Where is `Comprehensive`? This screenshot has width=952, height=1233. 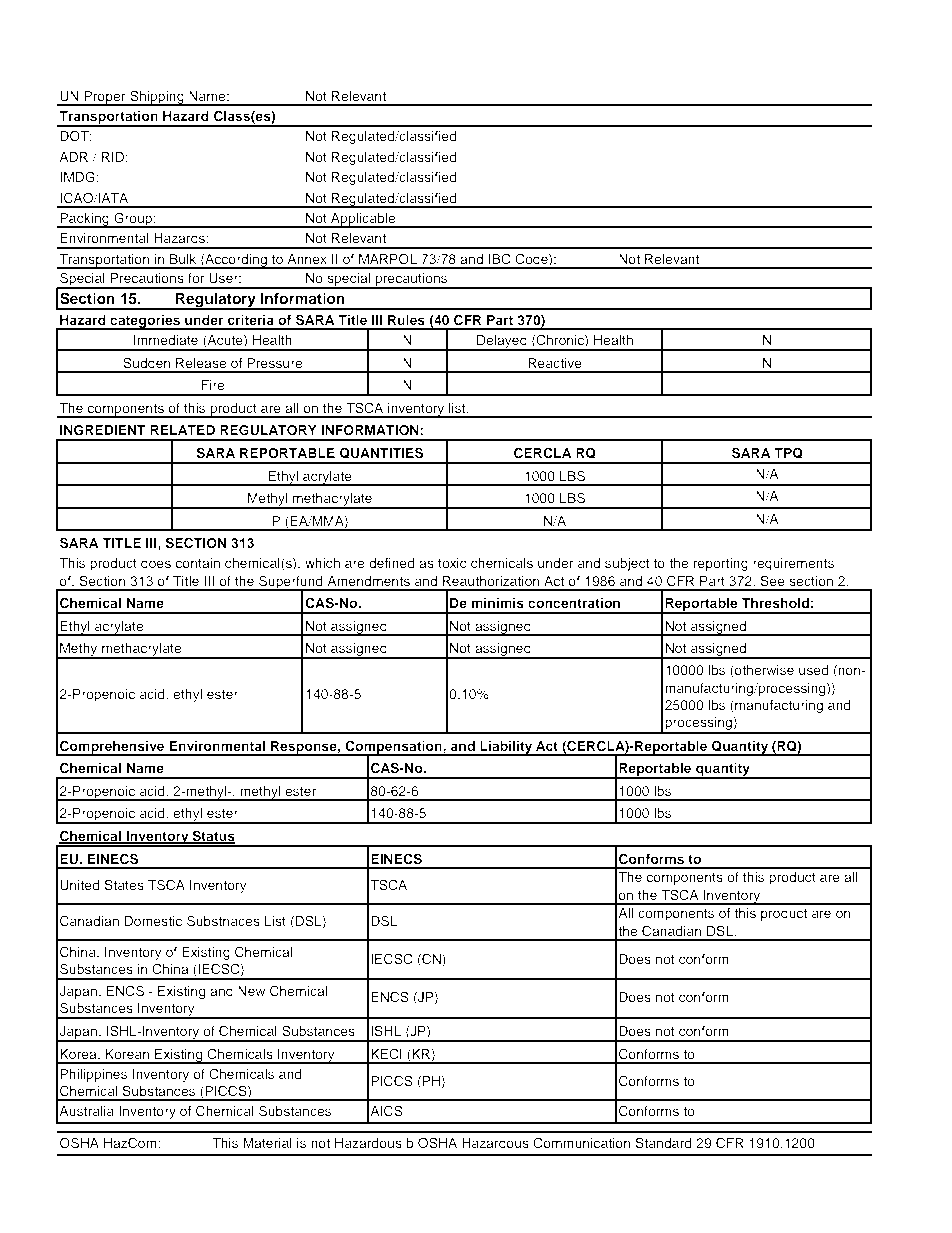
Comprehensive is located at coordinates (112, 748).
